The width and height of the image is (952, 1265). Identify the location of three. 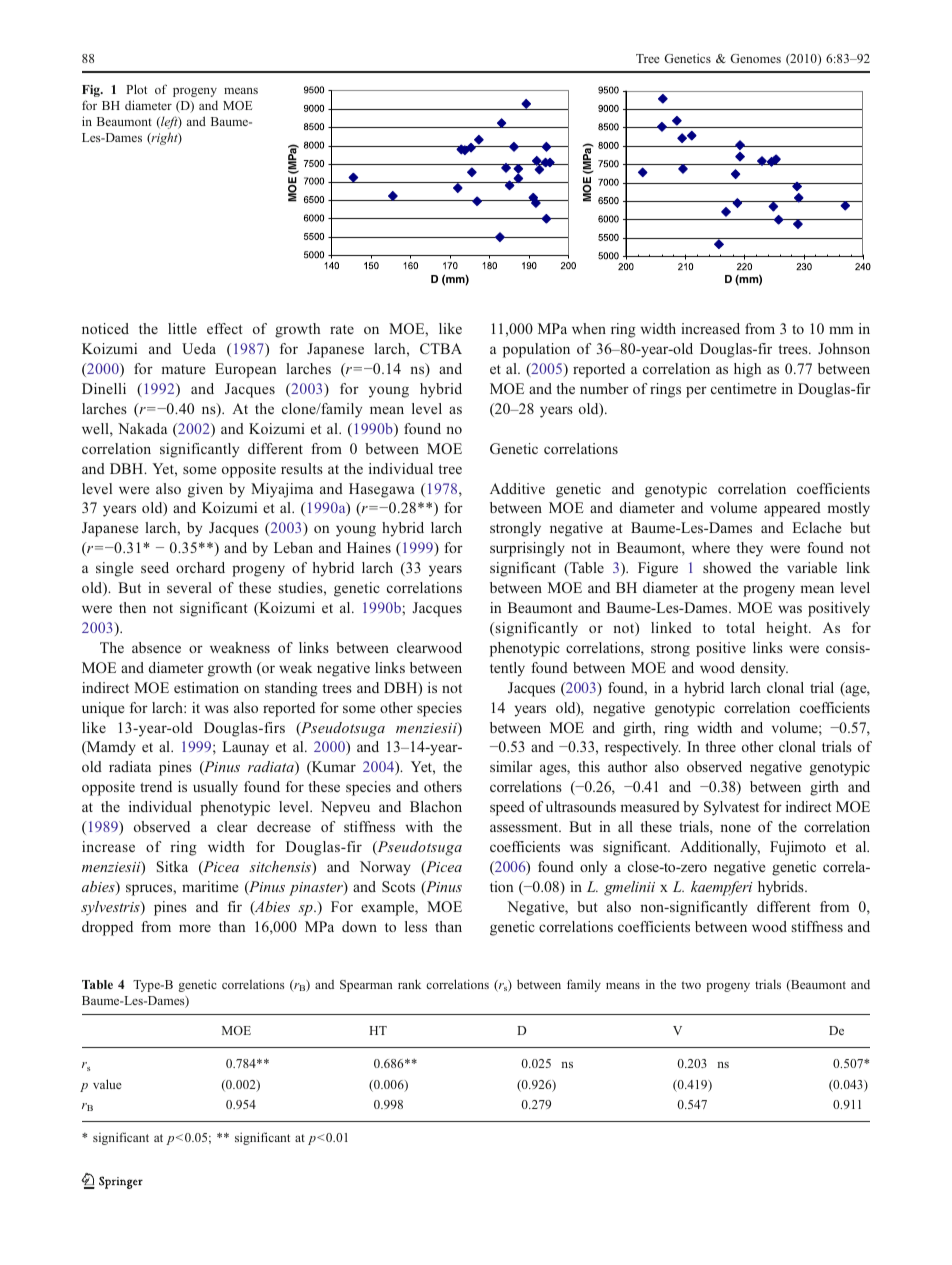
(720, 746).
